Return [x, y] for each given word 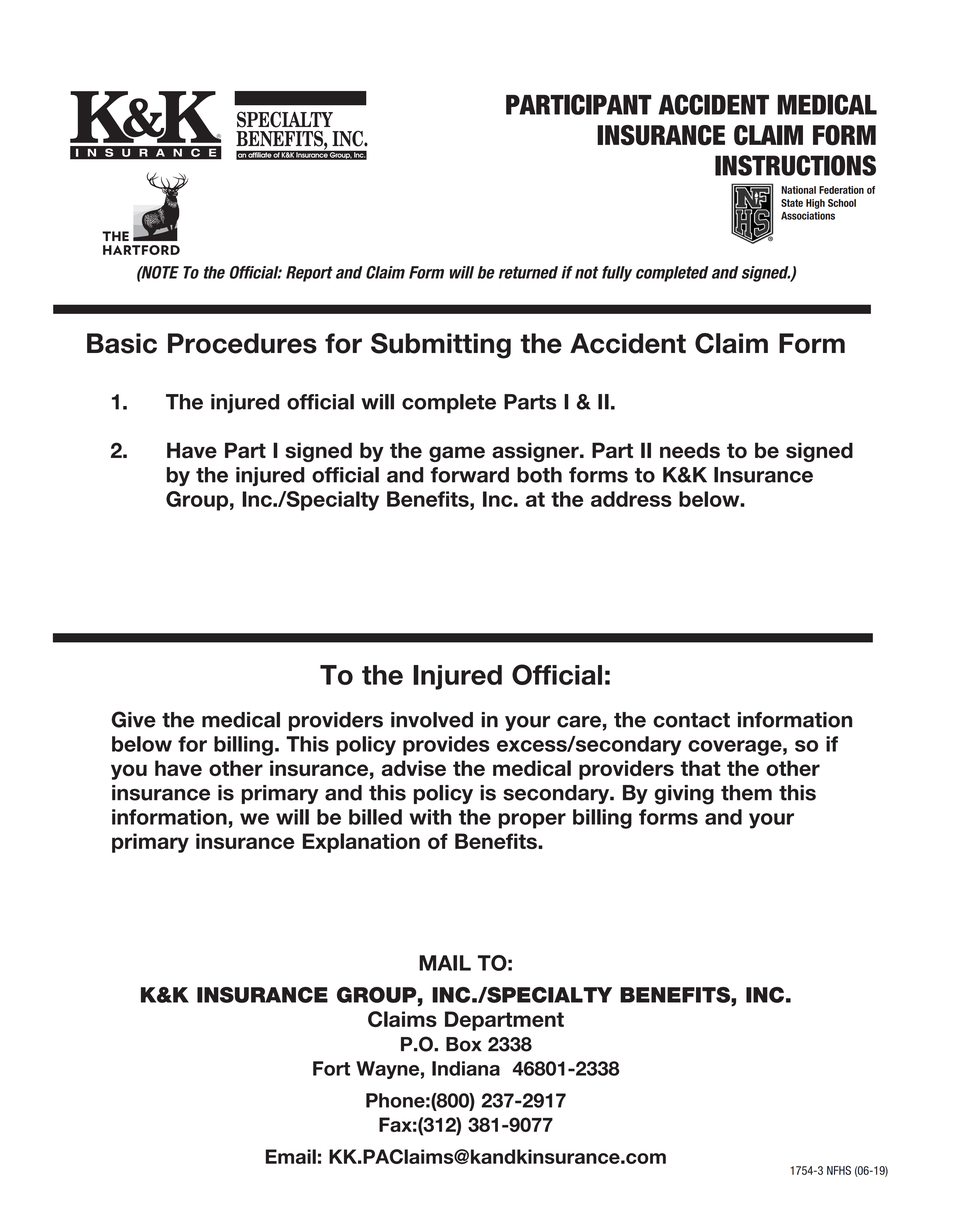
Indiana [466, 1068]
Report [309, 274]
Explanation [361, 843]
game [457, 454]
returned [528, 272]
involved [432, 720]
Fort [331, 1068]
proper [532, 821]
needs [690, 450]
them [746, 793]
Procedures [242, 343]
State [792, 203]
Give [133, 719]
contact [691, 720]
